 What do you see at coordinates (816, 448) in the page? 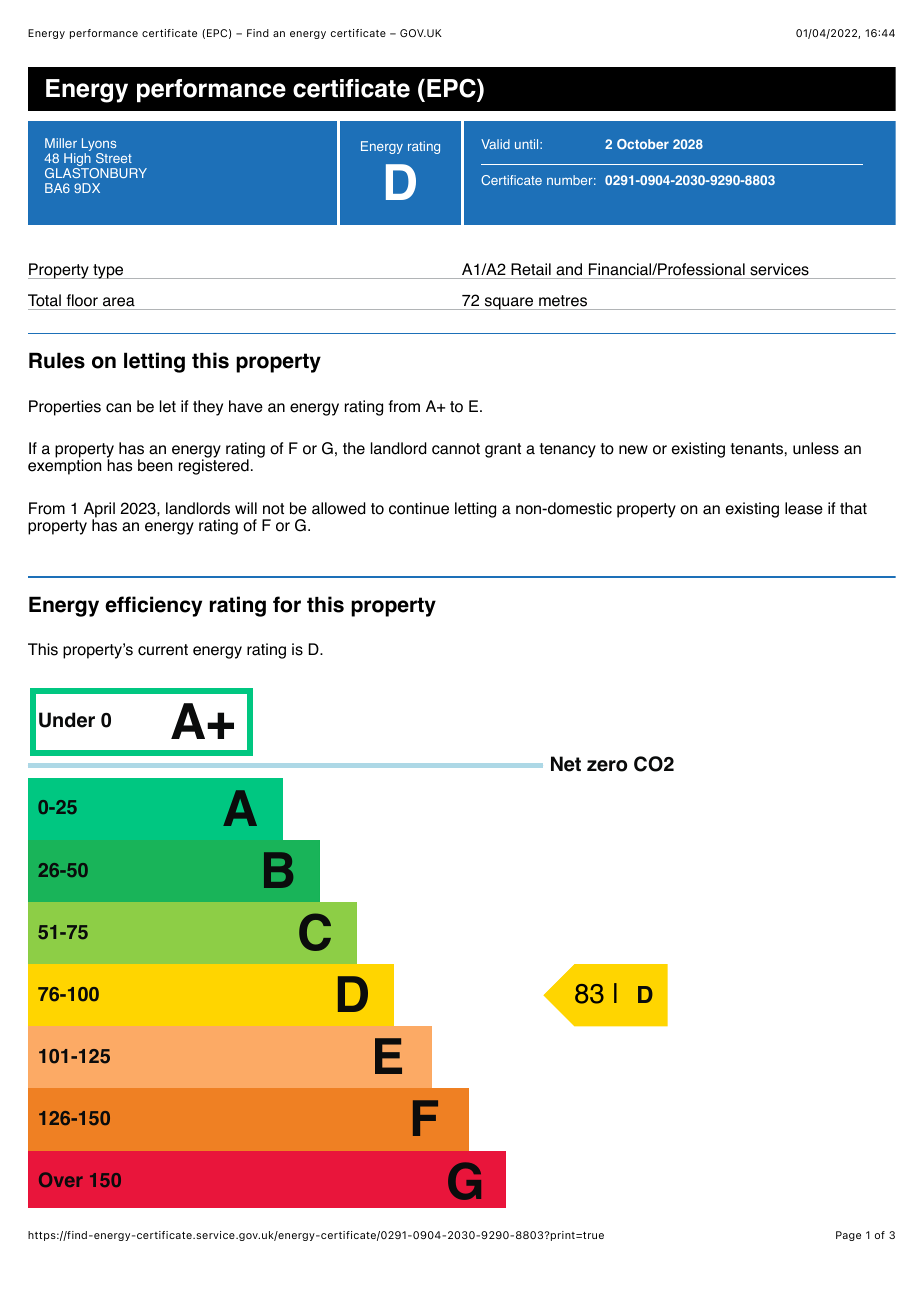
I see `unless` at bounding box center [816, 448].
